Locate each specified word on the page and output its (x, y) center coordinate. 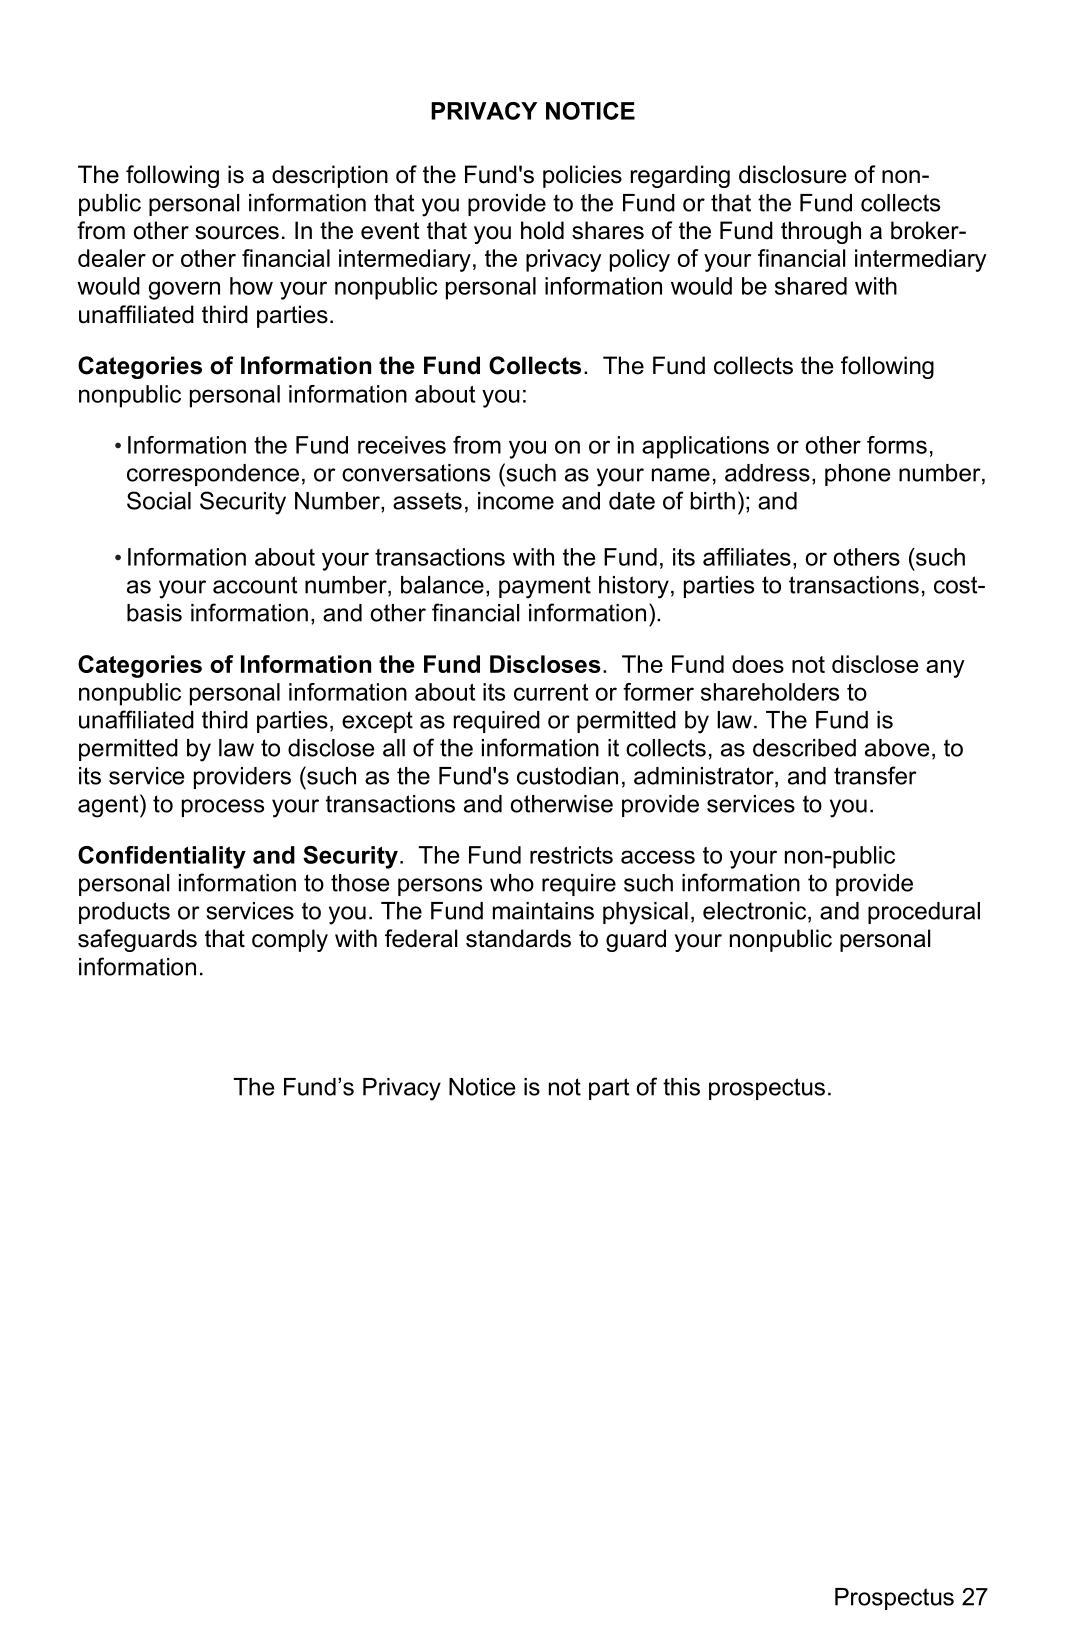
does (758, 664)
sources (237, 233)
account (255, 585)
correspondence (213, 475)
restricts (571, 855)
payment (545, 587)
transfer (875, 775)
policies (582, 176)
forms (897, 445)
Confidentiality (162, 857)
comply (290, 940)
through (821, 232)
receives (402, 445)
